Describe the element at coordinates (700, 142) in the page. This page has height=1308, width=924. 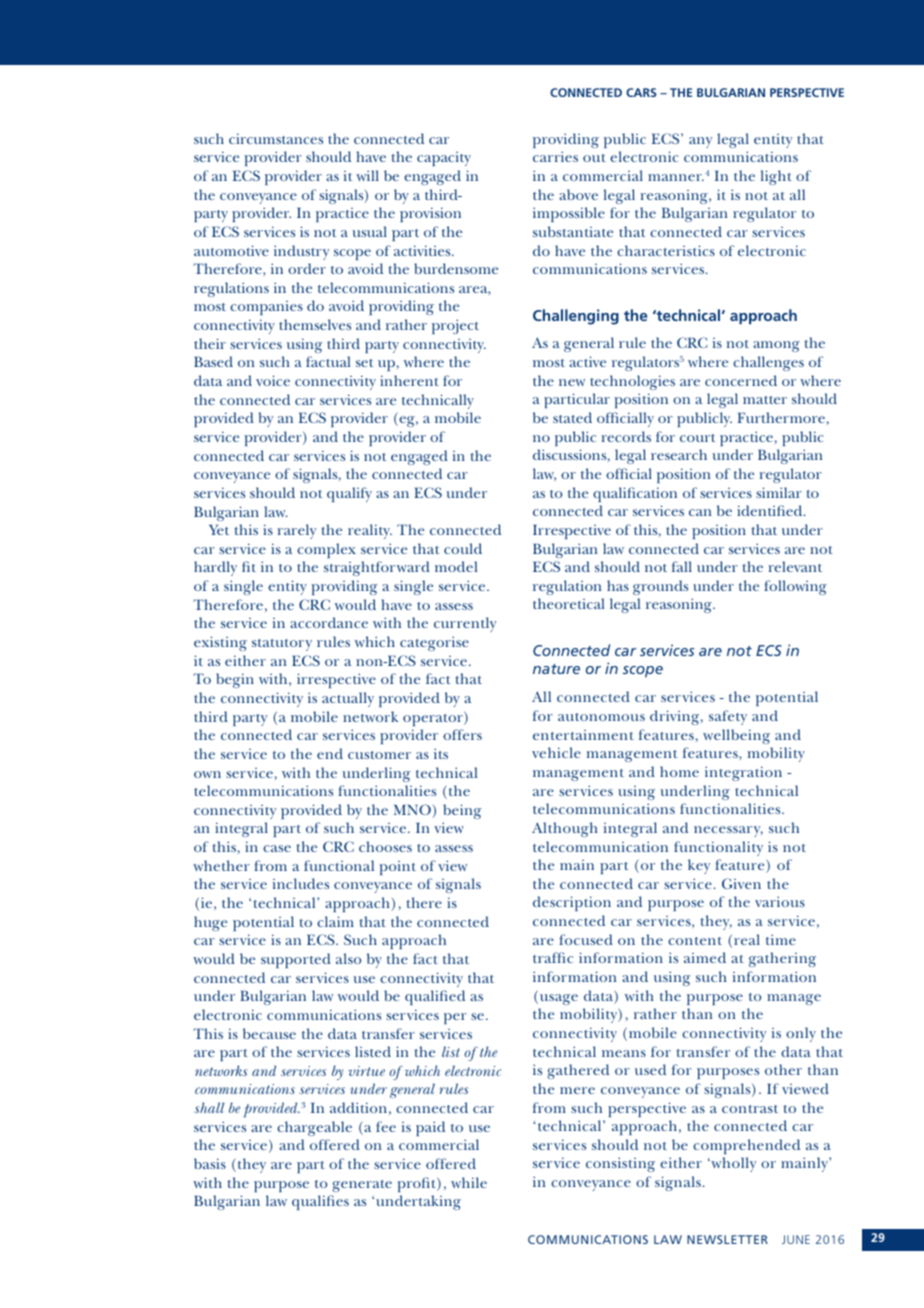
I see `any` at that location.
